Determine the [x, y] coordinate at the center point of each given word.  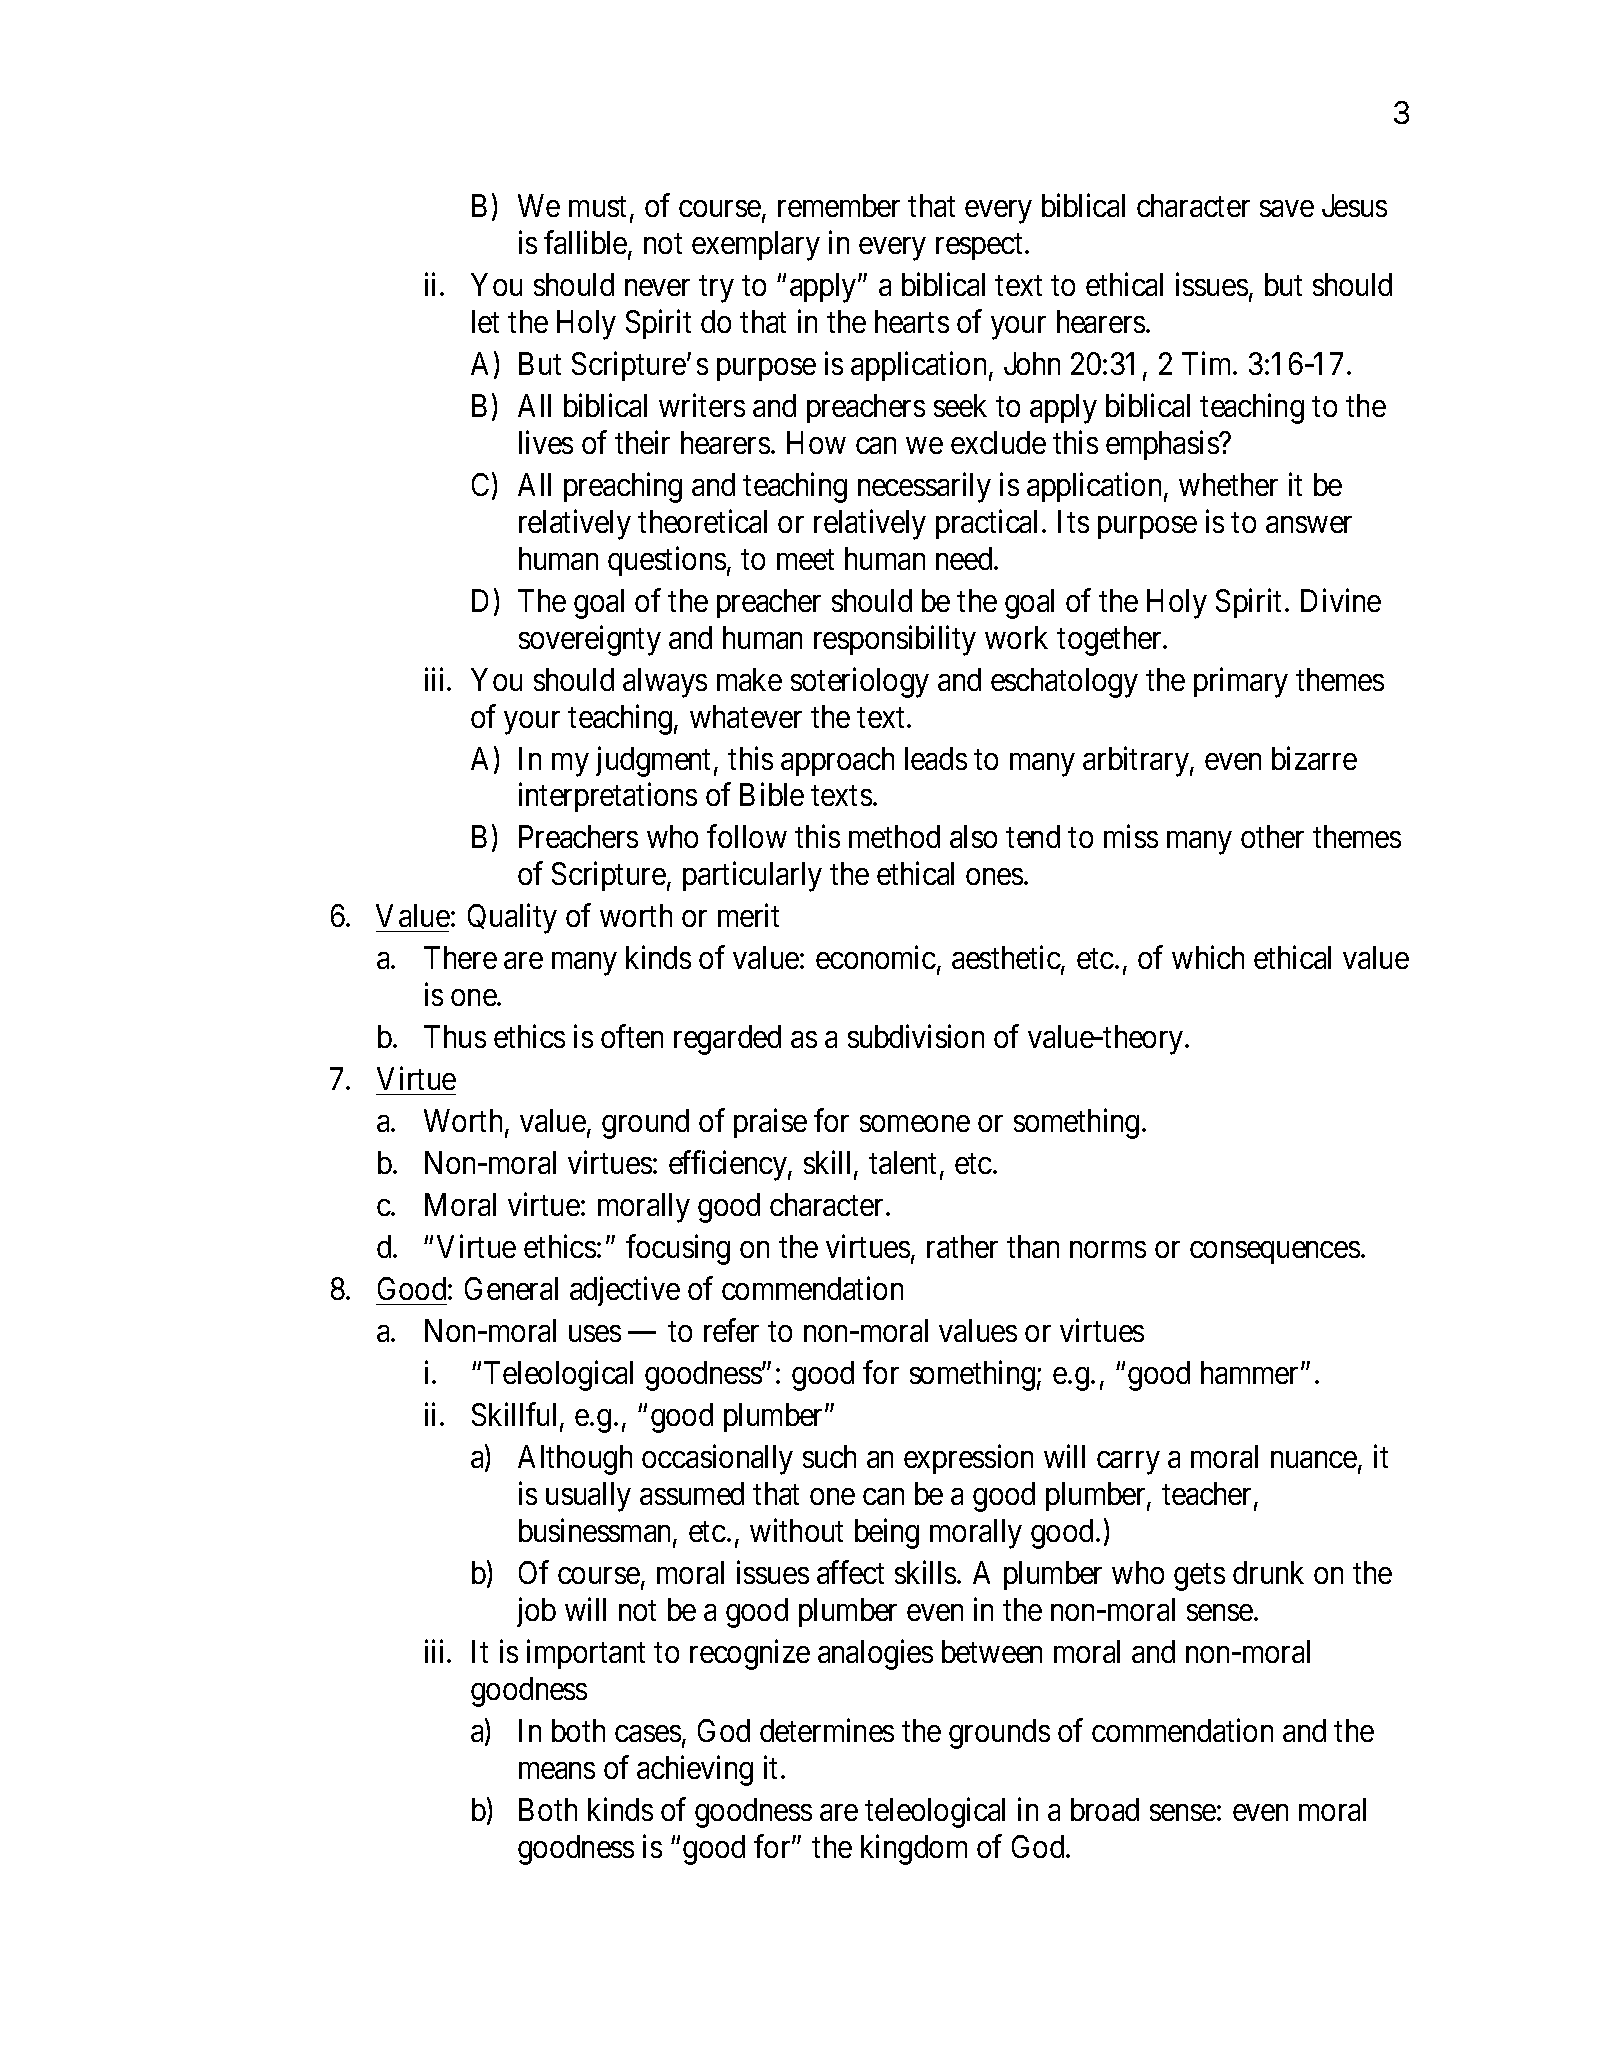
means [557, 1770]
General [511, 1288]
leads [936, 758]
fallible [586, 244]
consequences [1275, 1253]
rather [962, 1246]
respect [979, 247]
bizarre [1314, 758]
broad [1105, 1809]
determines [827, 1730]
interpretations [608, 797]
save [1287, 209]
